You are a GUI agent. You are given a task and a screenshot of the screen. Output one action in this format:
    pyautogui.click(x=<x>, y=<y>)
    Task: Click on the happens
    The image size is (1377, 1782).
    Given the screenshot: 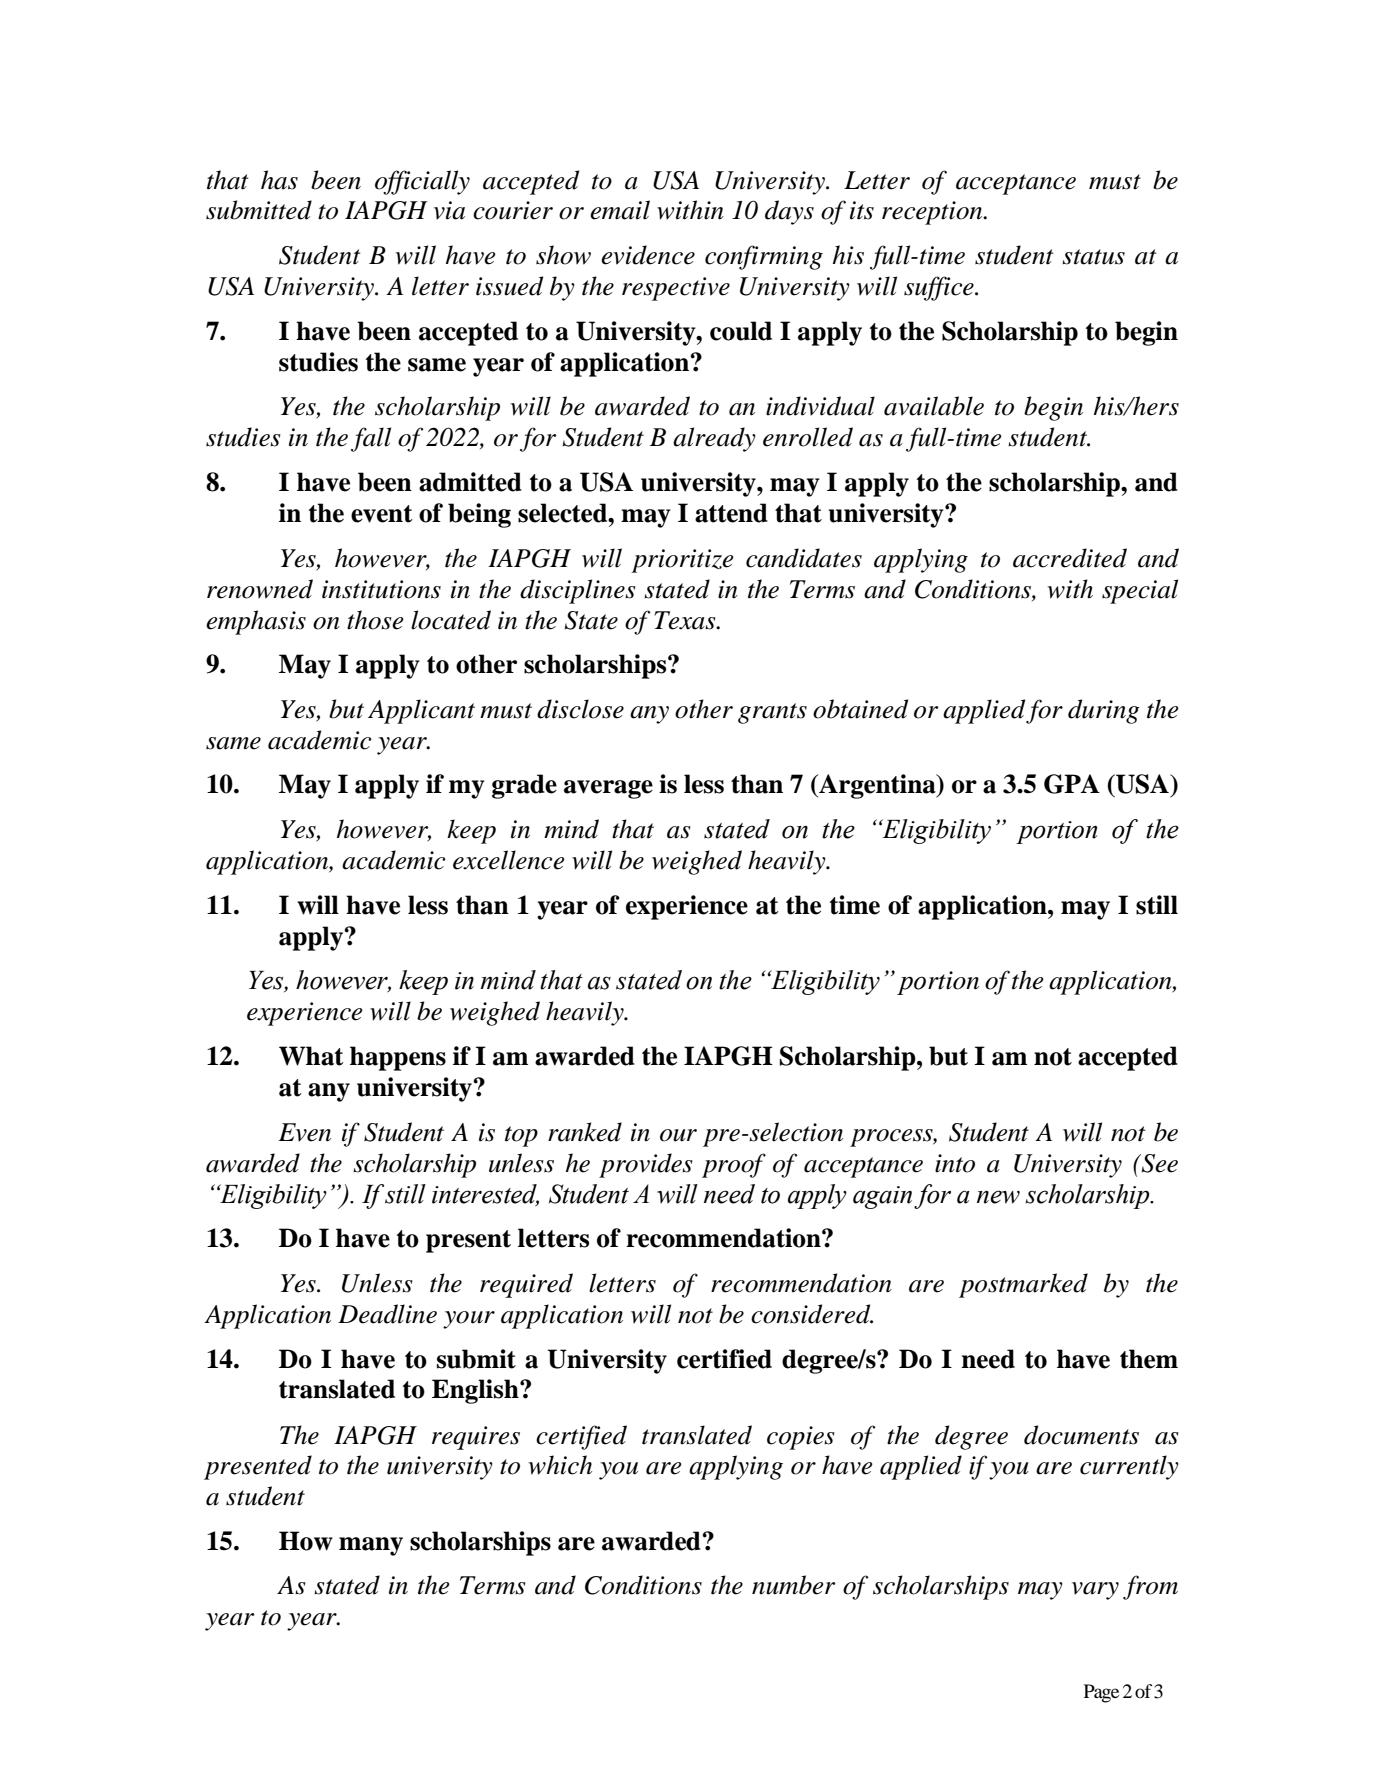 What is the action you would take?
    pyautogui.click(x=398, y=1058)
